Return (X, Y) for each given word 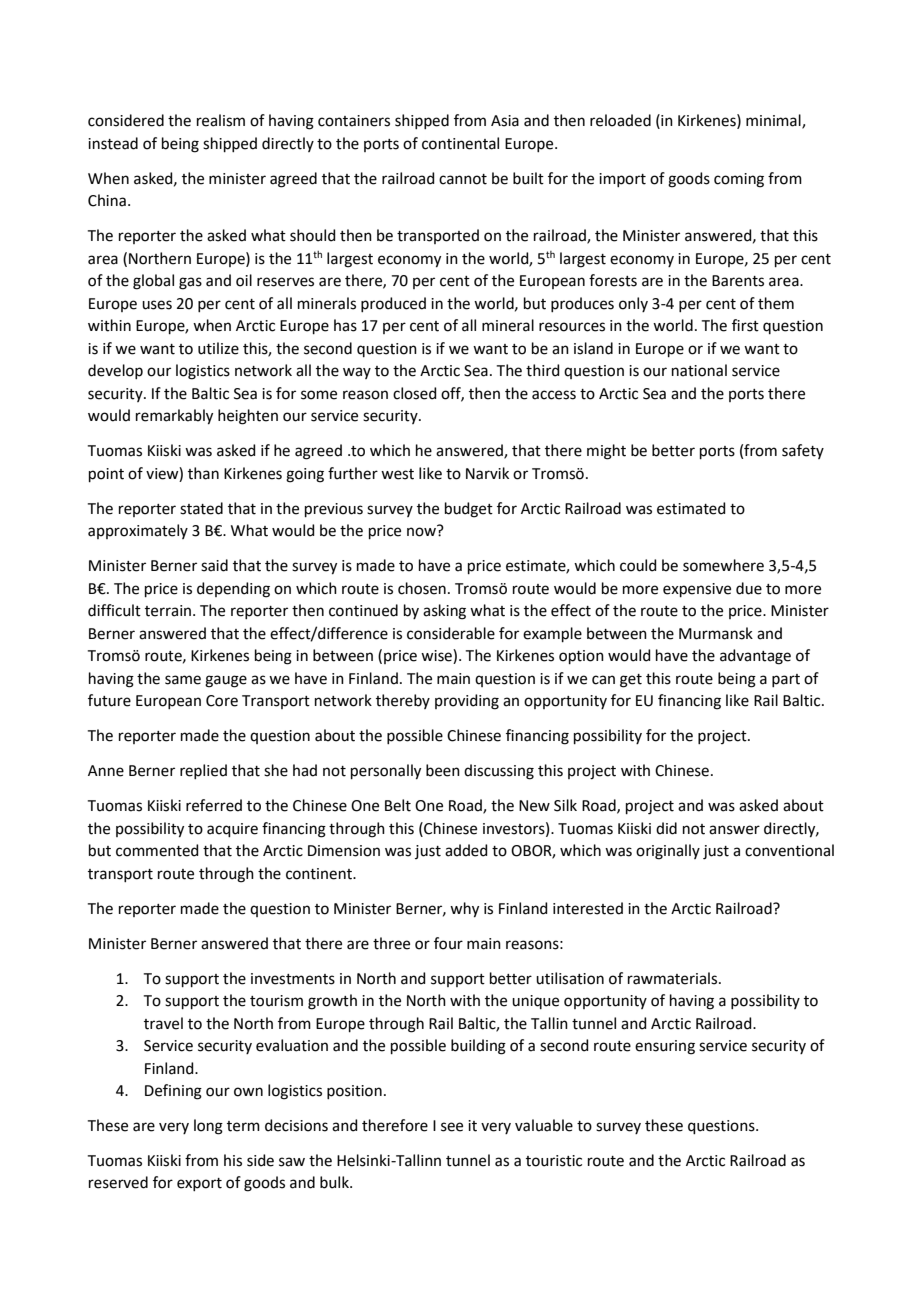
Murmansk (716, 633)
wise (437, 656)
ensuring (665, 1047)
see (452, 1127)
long (208, 1127)
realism (221, 120)
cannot (463, 179)
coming (739, 180)
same (183, 680)
